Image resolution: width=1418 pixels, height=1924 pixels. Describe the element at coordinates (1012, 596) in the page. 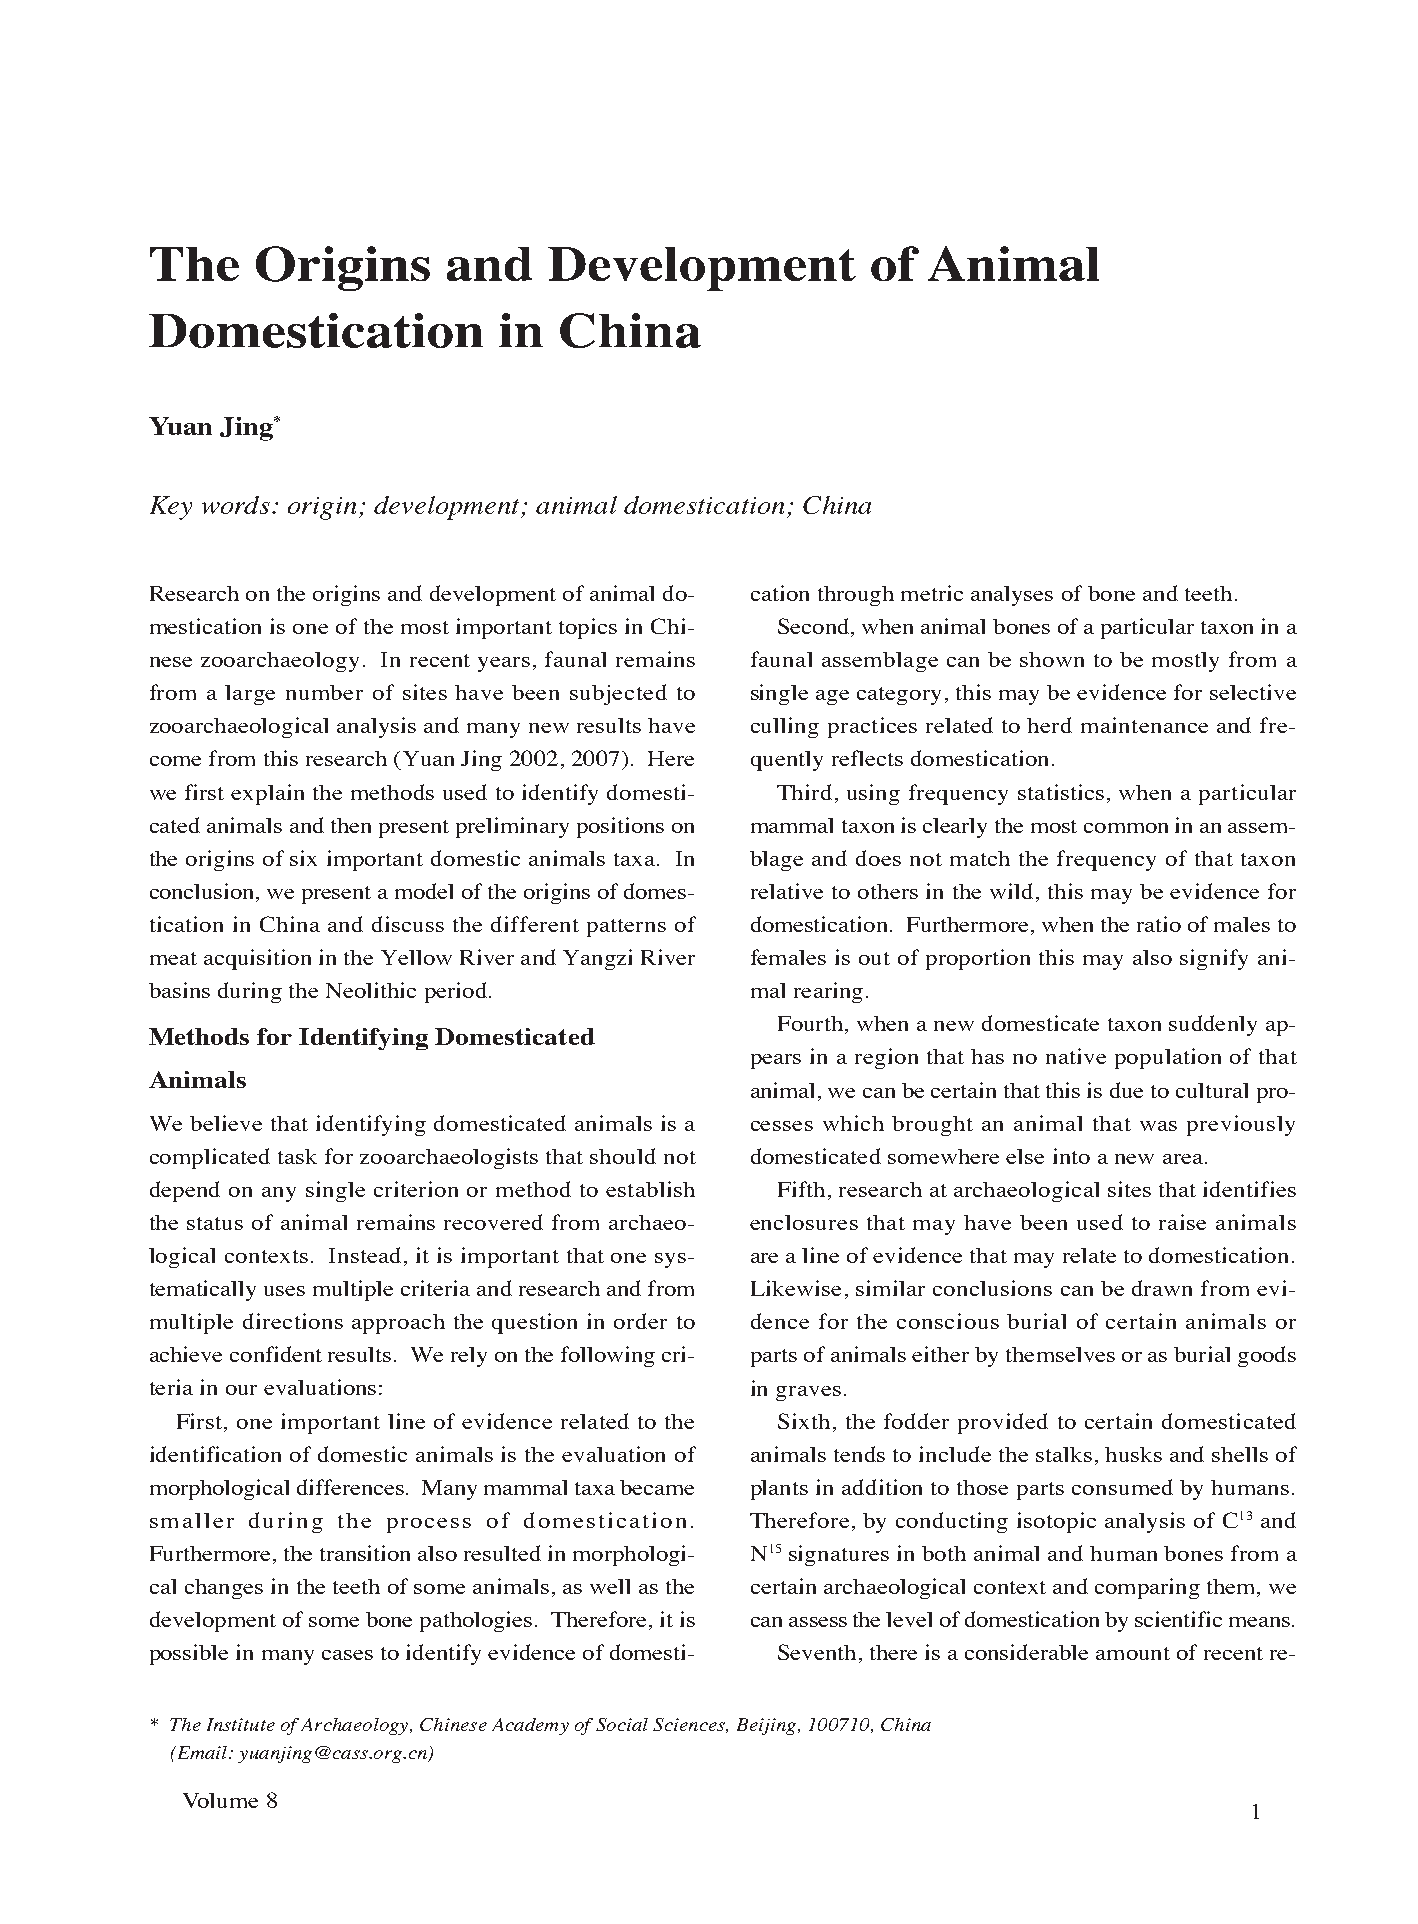

I see `analyses` at that location.
